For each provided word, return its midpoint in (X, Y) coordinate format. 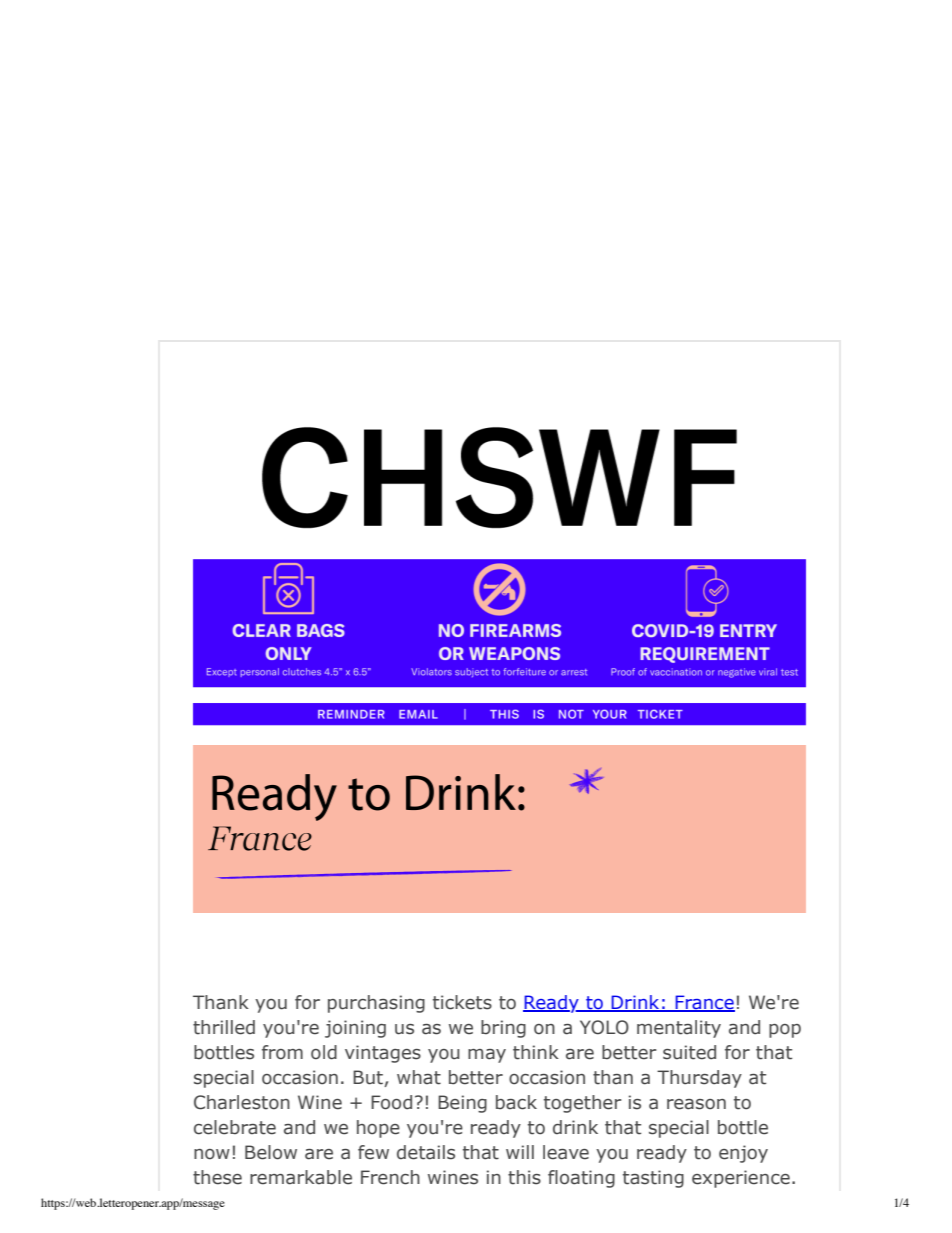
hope (378, 1129)
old (324, 1052)
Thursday (699, 1079)
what (419, 1077)
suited (689, 1052)
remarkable (301, 1177)
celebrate (235, 1127)
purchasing (376, 1004)
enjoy (743, 1154)
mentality (679, 1029)
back (516, 1102)
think (536, 1052)
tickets (462, 1002)
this (524, 1177)
